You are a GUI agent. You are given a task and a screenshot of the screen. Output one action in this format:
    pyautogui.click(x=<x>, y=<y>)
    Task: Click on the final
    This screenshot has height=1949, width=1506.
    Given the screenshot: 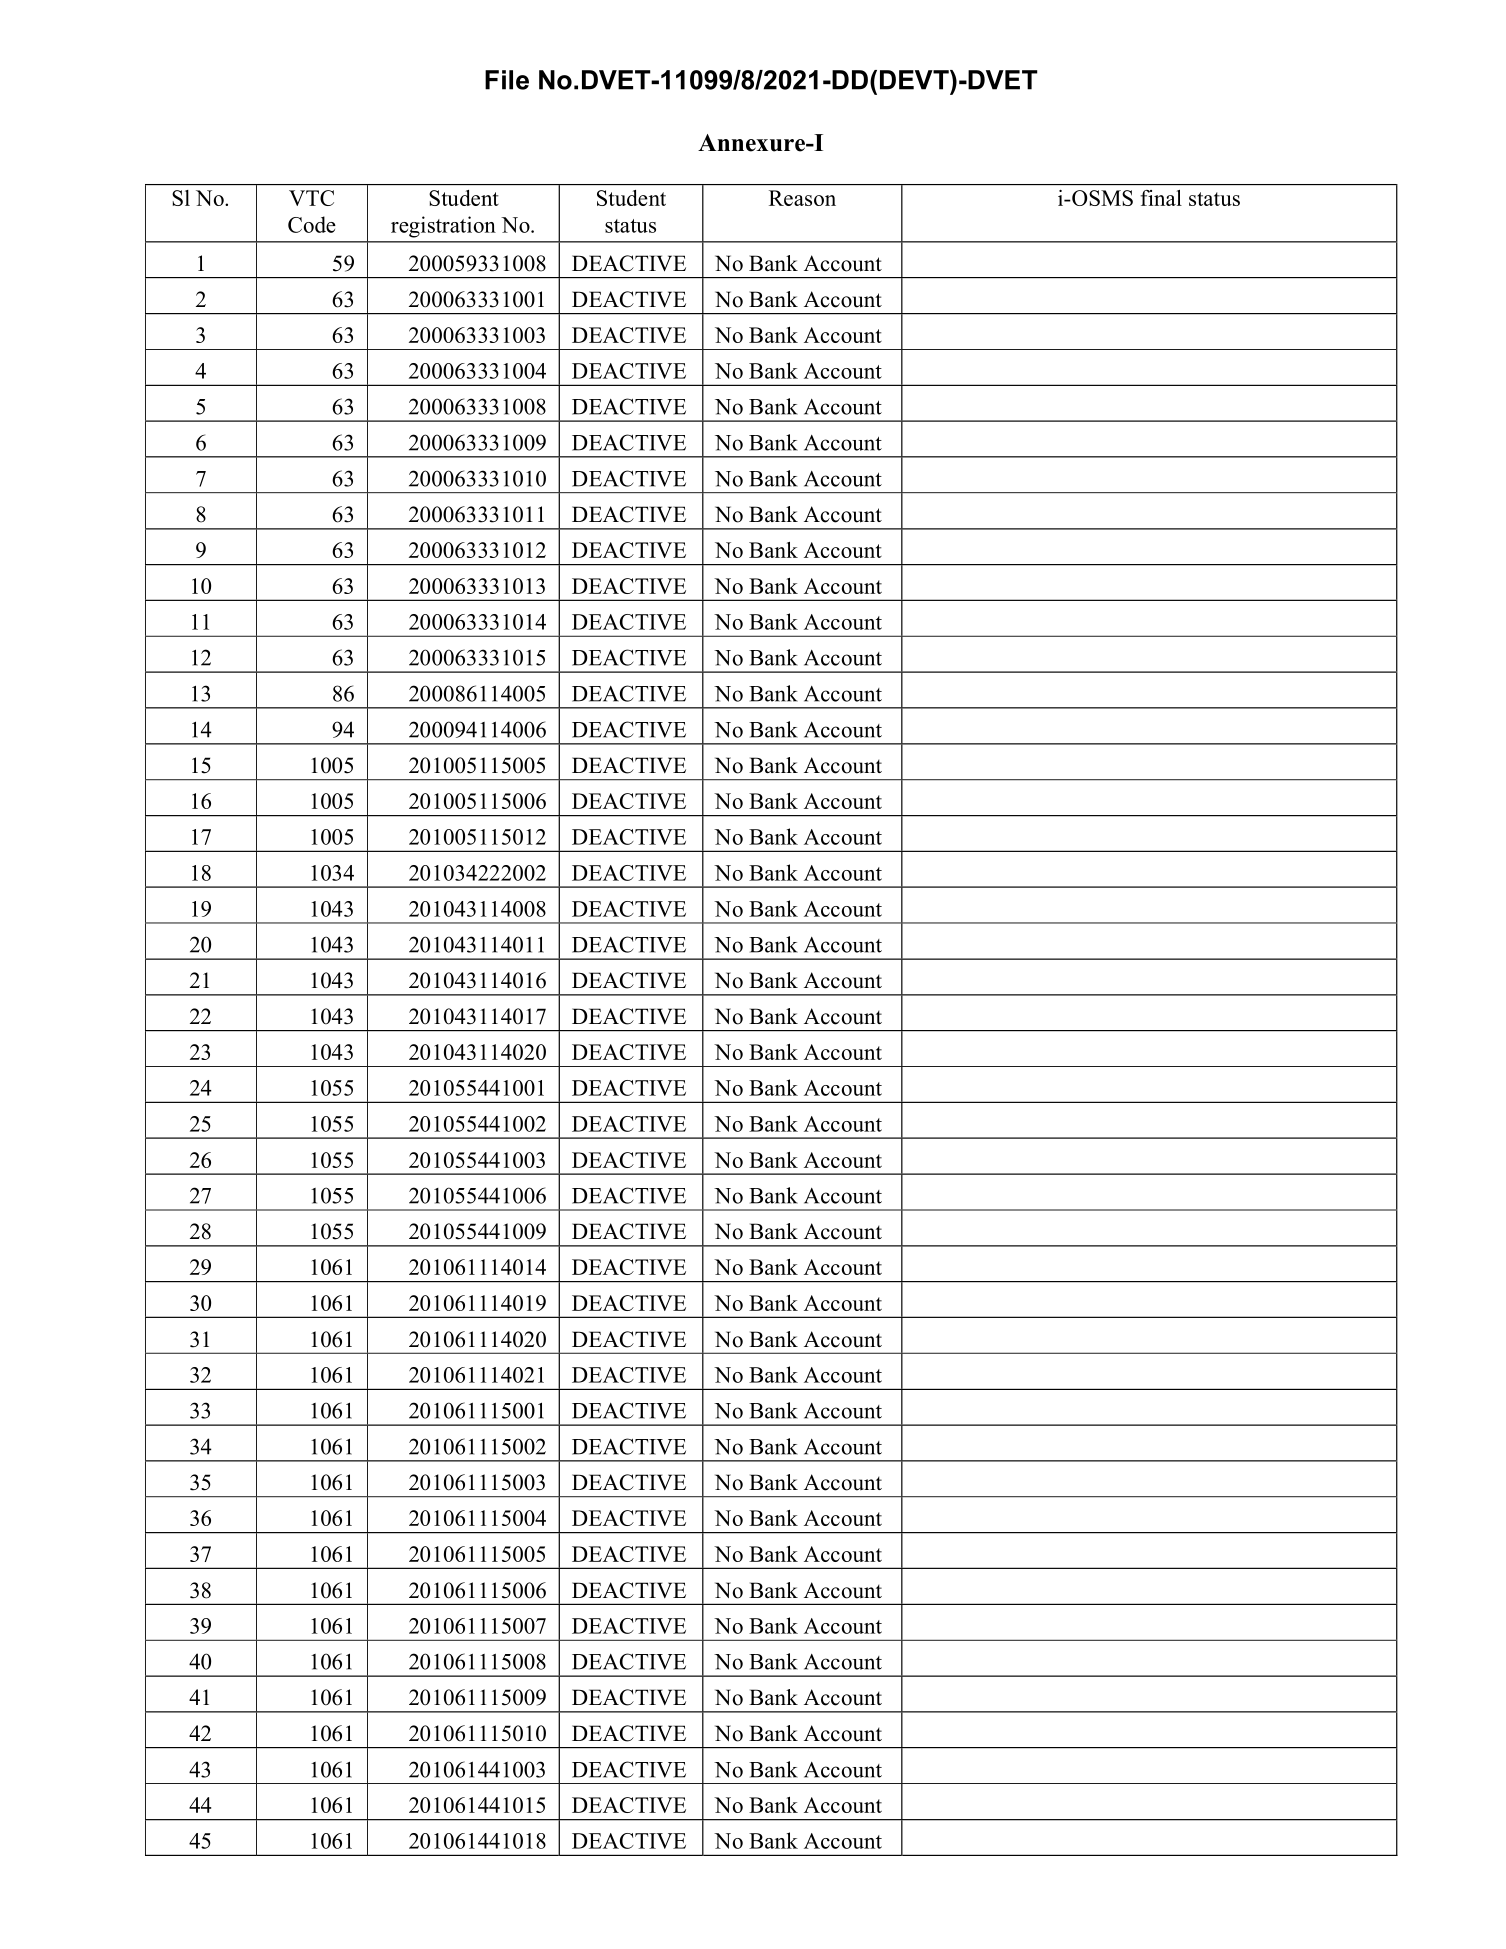 What is the action you would take?
    pyautogui.click(x=1161, y=198)
